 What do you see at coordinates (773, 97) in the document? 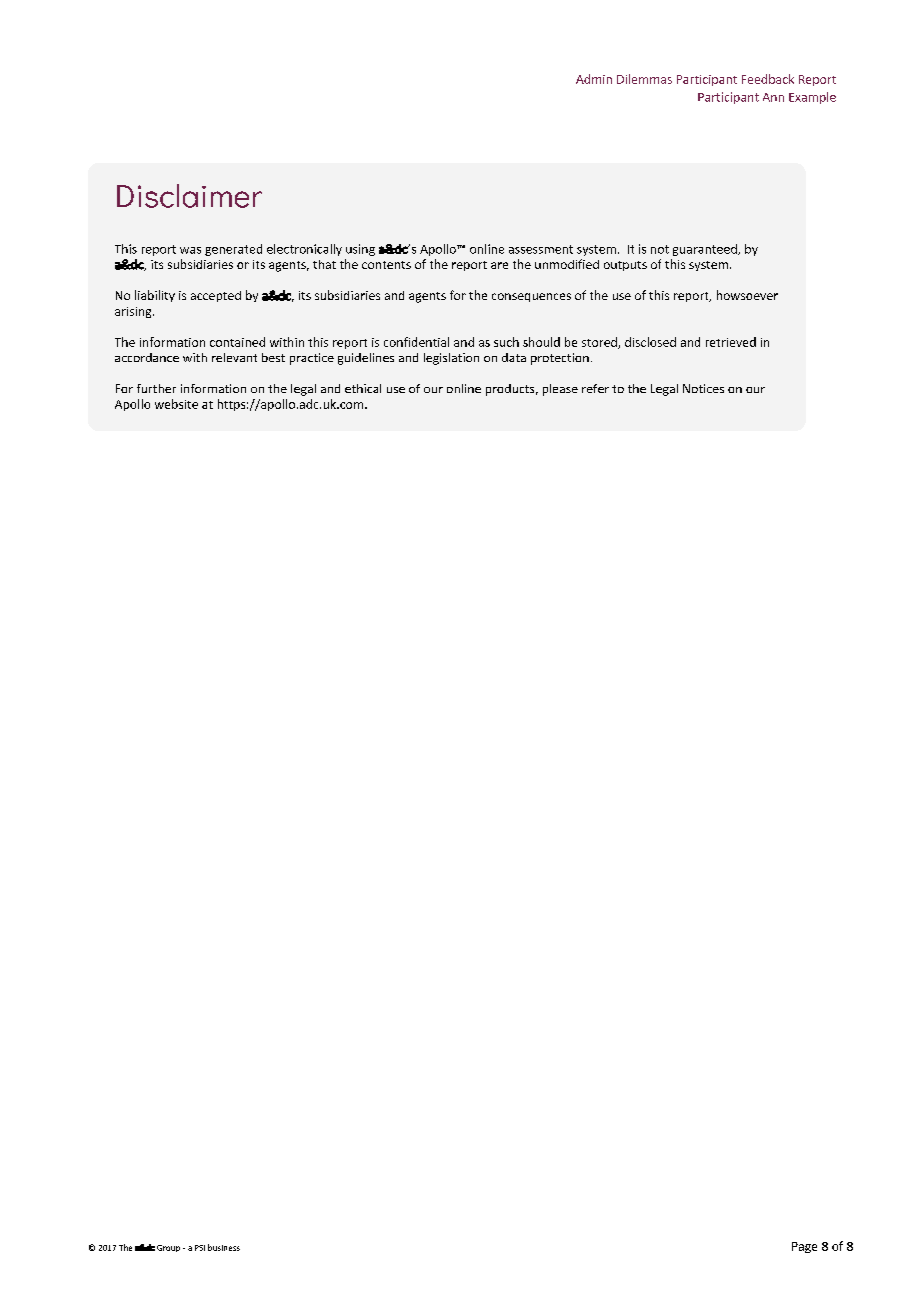
I see `Ann` at bounding box center [773, 97].
